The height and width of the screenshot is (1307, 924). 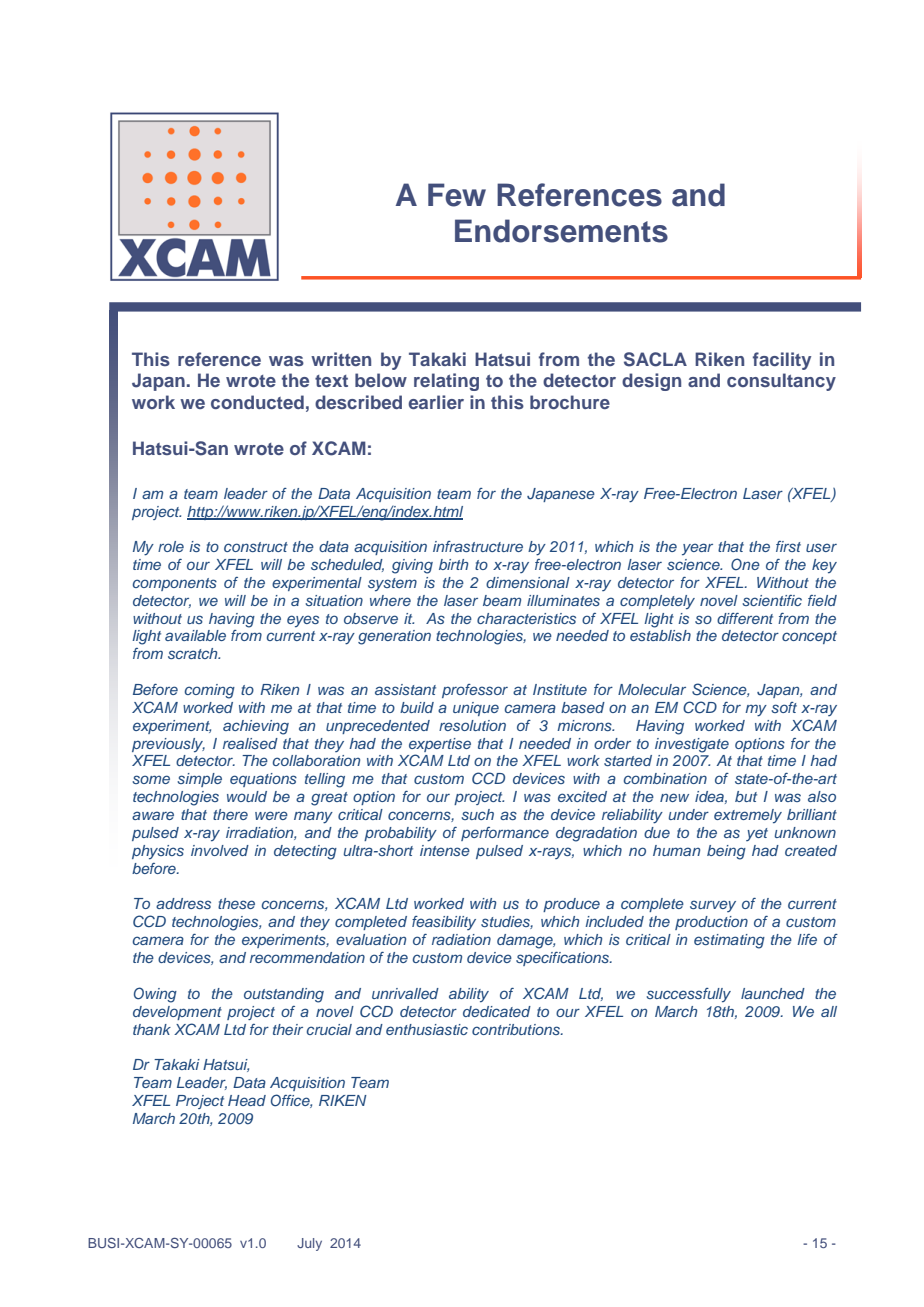 I want to click on launched, so click(x=773, y=993).
